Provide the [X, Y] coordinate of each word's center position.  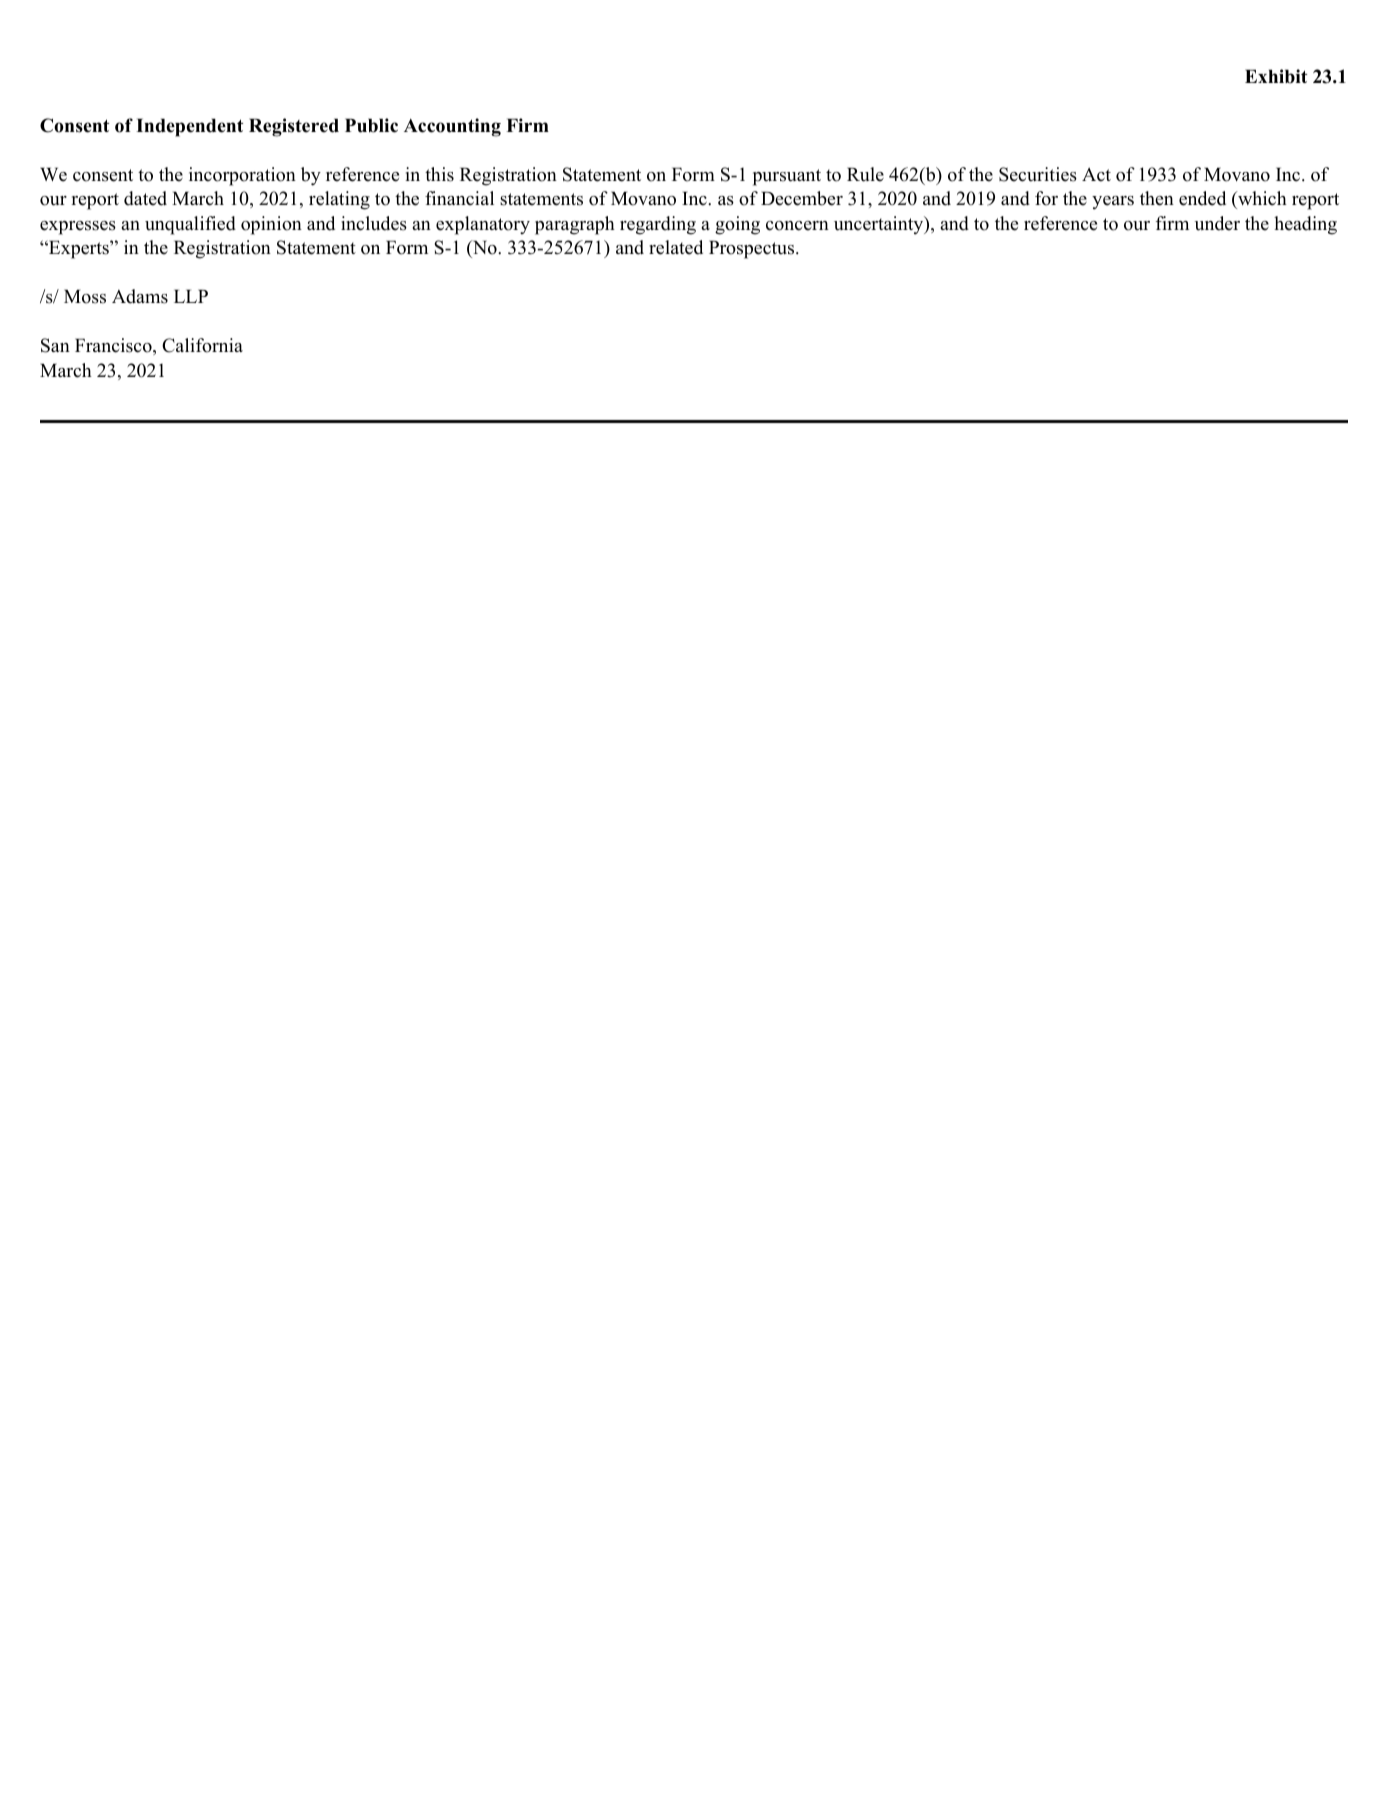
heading [1305, 225]
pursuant [787, 177]
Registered [294, 127]
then [1157, 198]
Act [1096, 174]
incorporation [242, 176]
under [1217, 223]
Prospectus [753, 249]
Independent [189, 127]
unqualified [190, 225]
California [202, 345]
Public [371, 125]
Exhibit [1276, 76]
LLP [191, 296]
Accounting [452, 127]
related [676, 247]
